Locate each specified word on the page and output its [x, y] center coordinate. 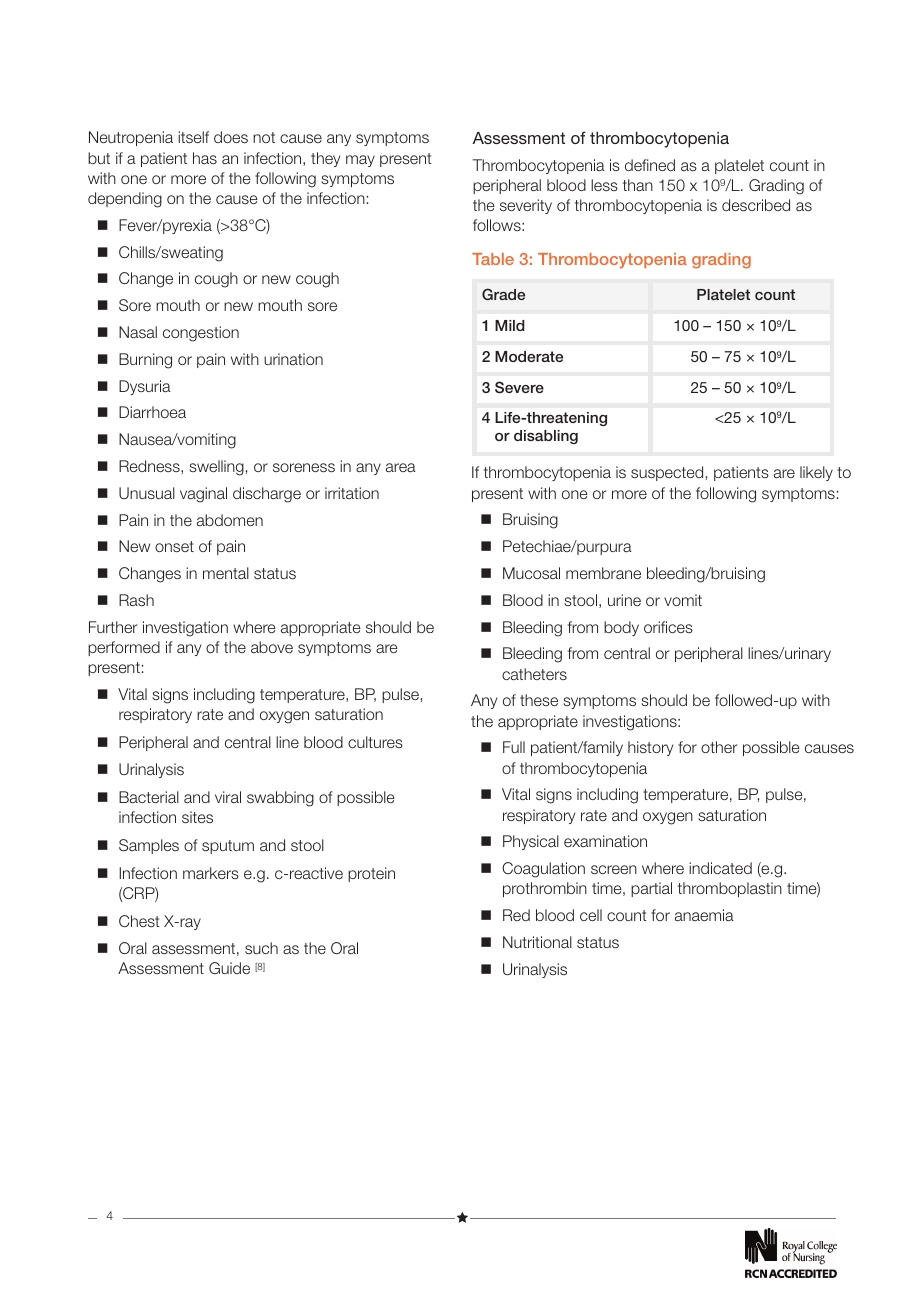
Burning [145, 361]
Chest [139, 921]
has [205, 158]
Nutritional [537, 942]
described [756, 205]
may [360, 161]
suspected [667, 473]
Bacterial [149, 797]
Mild [510, 325]
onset [174, 546]
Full [514, 747]
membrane [603, 573]
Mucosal [531, 573]
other [719, 747]
